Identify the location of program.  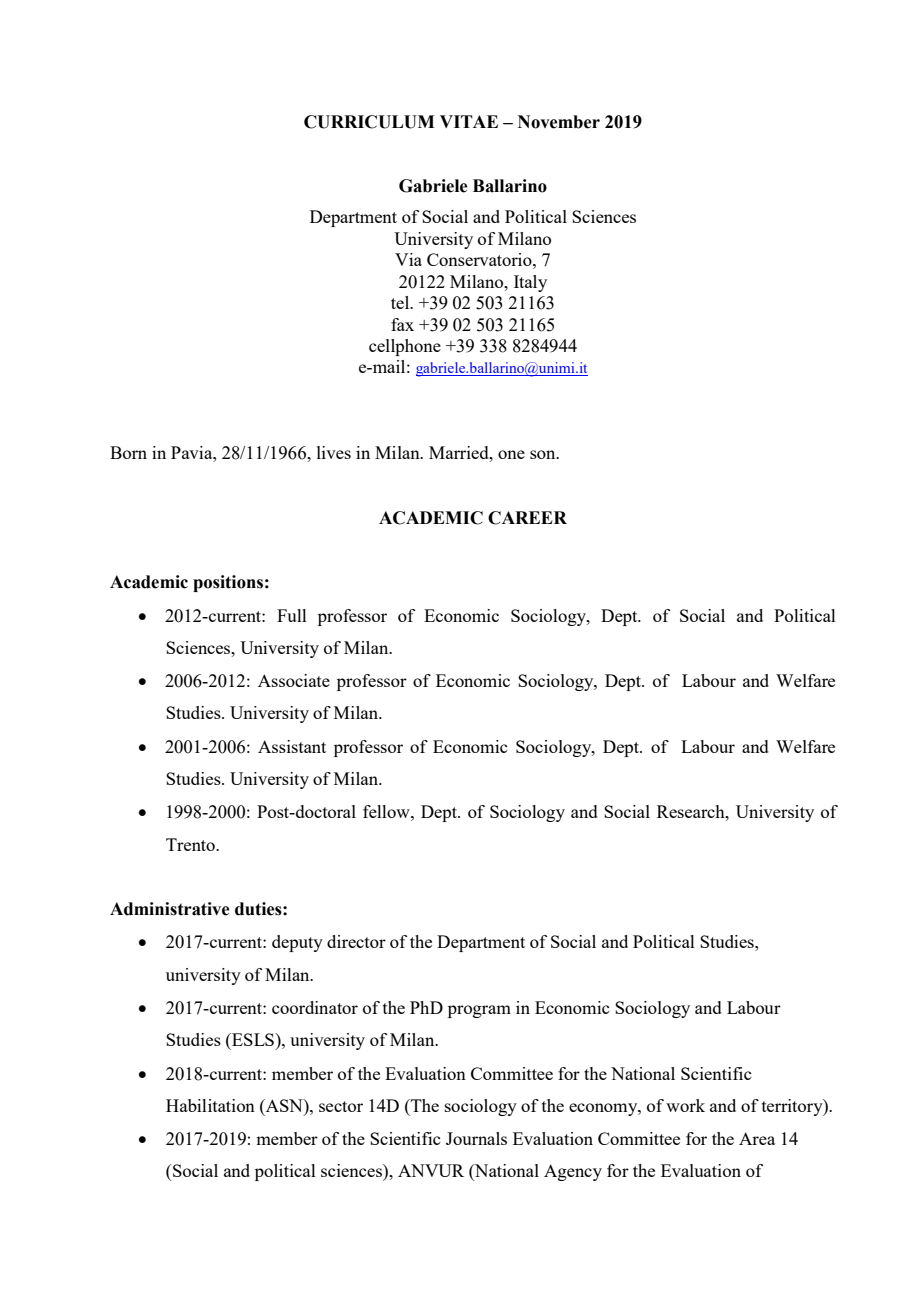
(479, 1011).
